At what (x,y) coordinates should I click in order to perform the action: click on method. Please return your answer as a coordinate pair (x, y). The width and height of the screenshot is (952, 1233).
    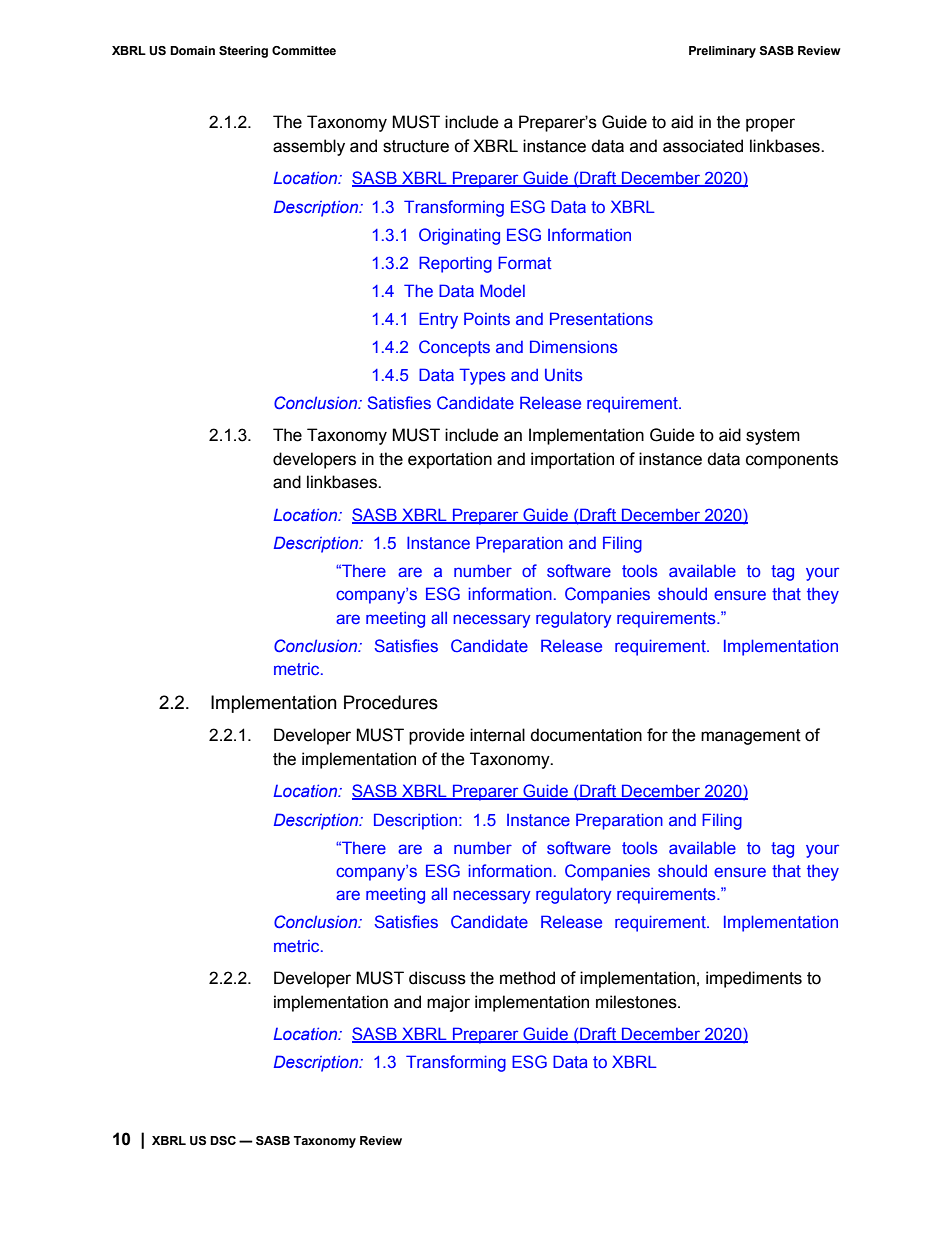
    Looking at the image, I should click on (527, 978).
